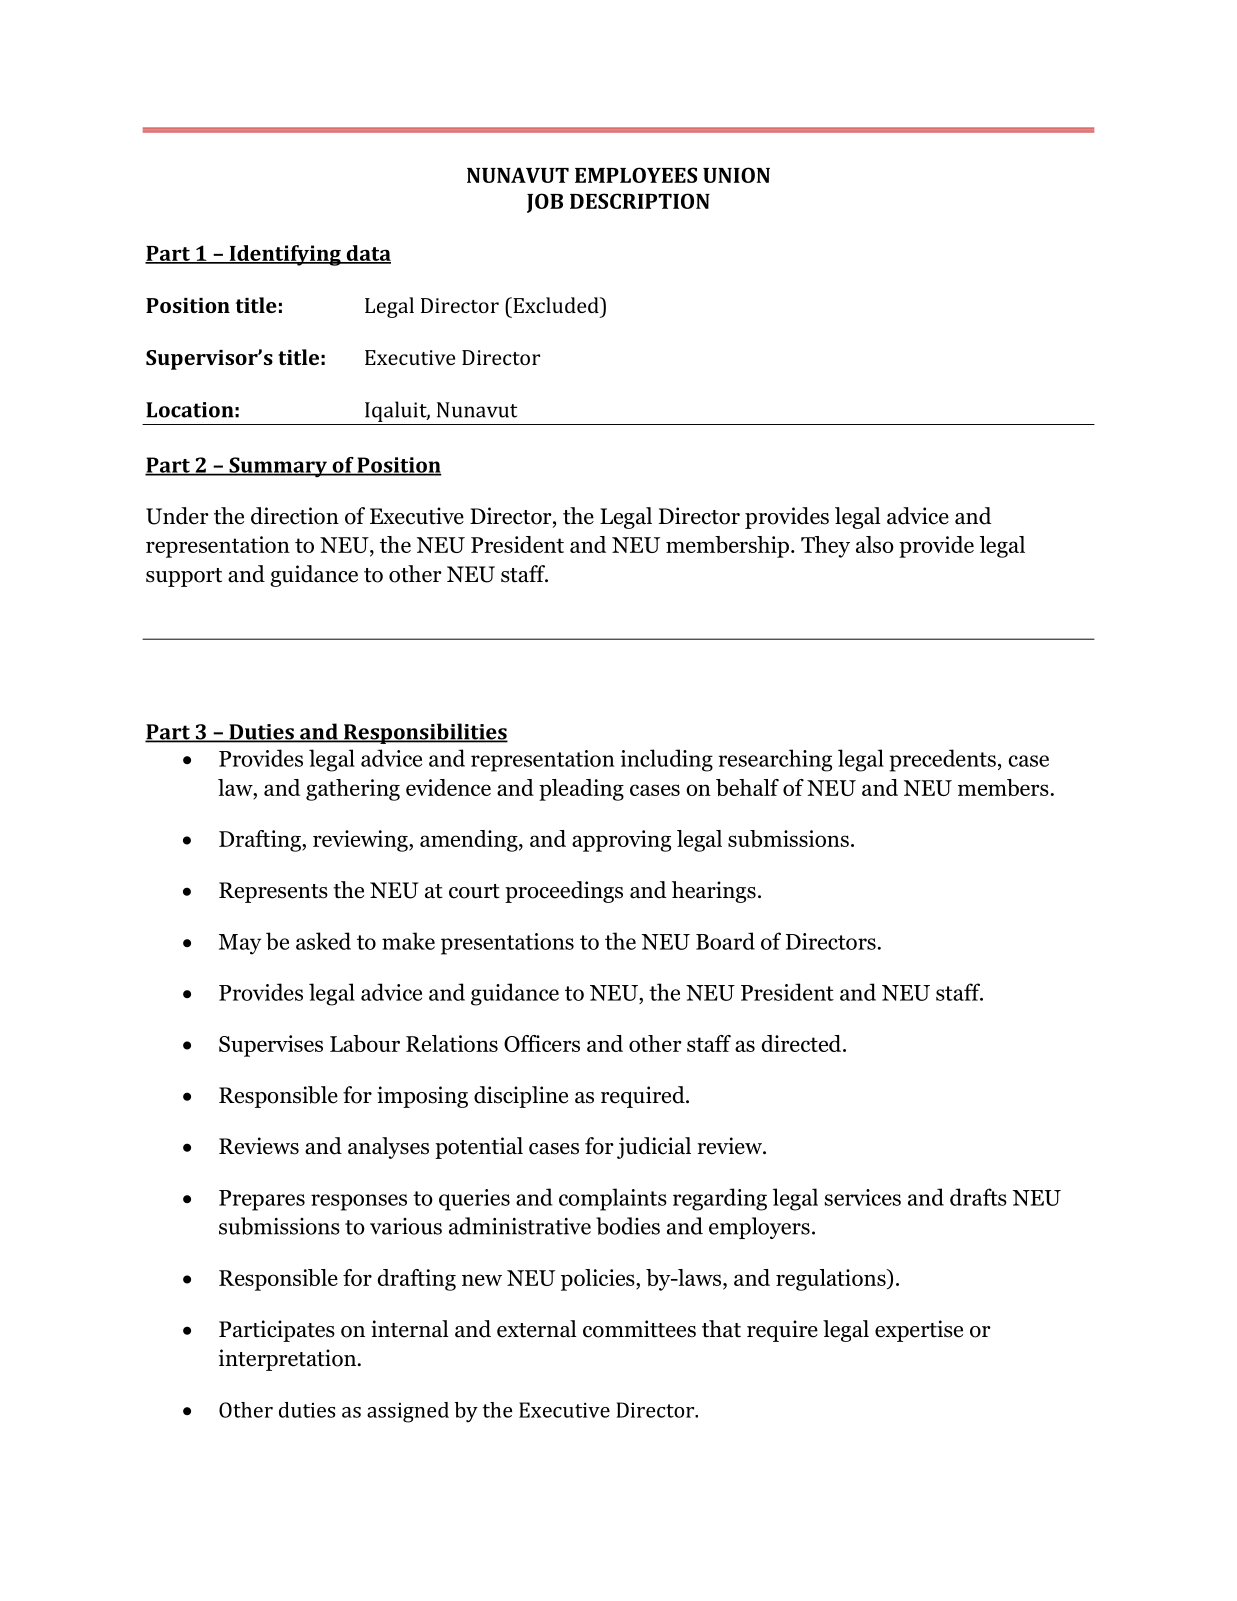 Image resolution: width=1237 pixels, height=1601 pixels. I want to click on They, so click(825, 547).
